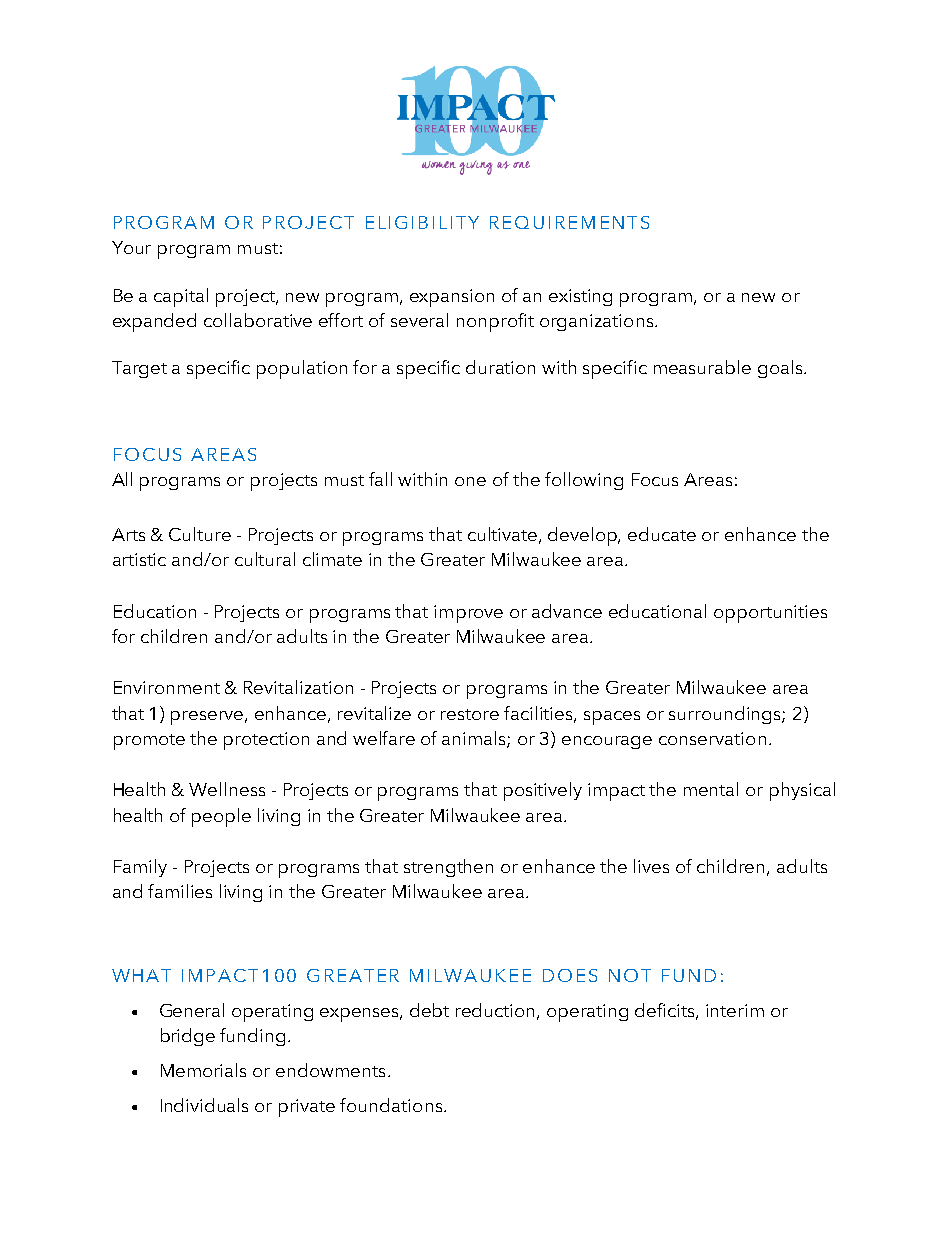 The image size is (952, 1233). I want to click on cultivate, so click(504, 535).
